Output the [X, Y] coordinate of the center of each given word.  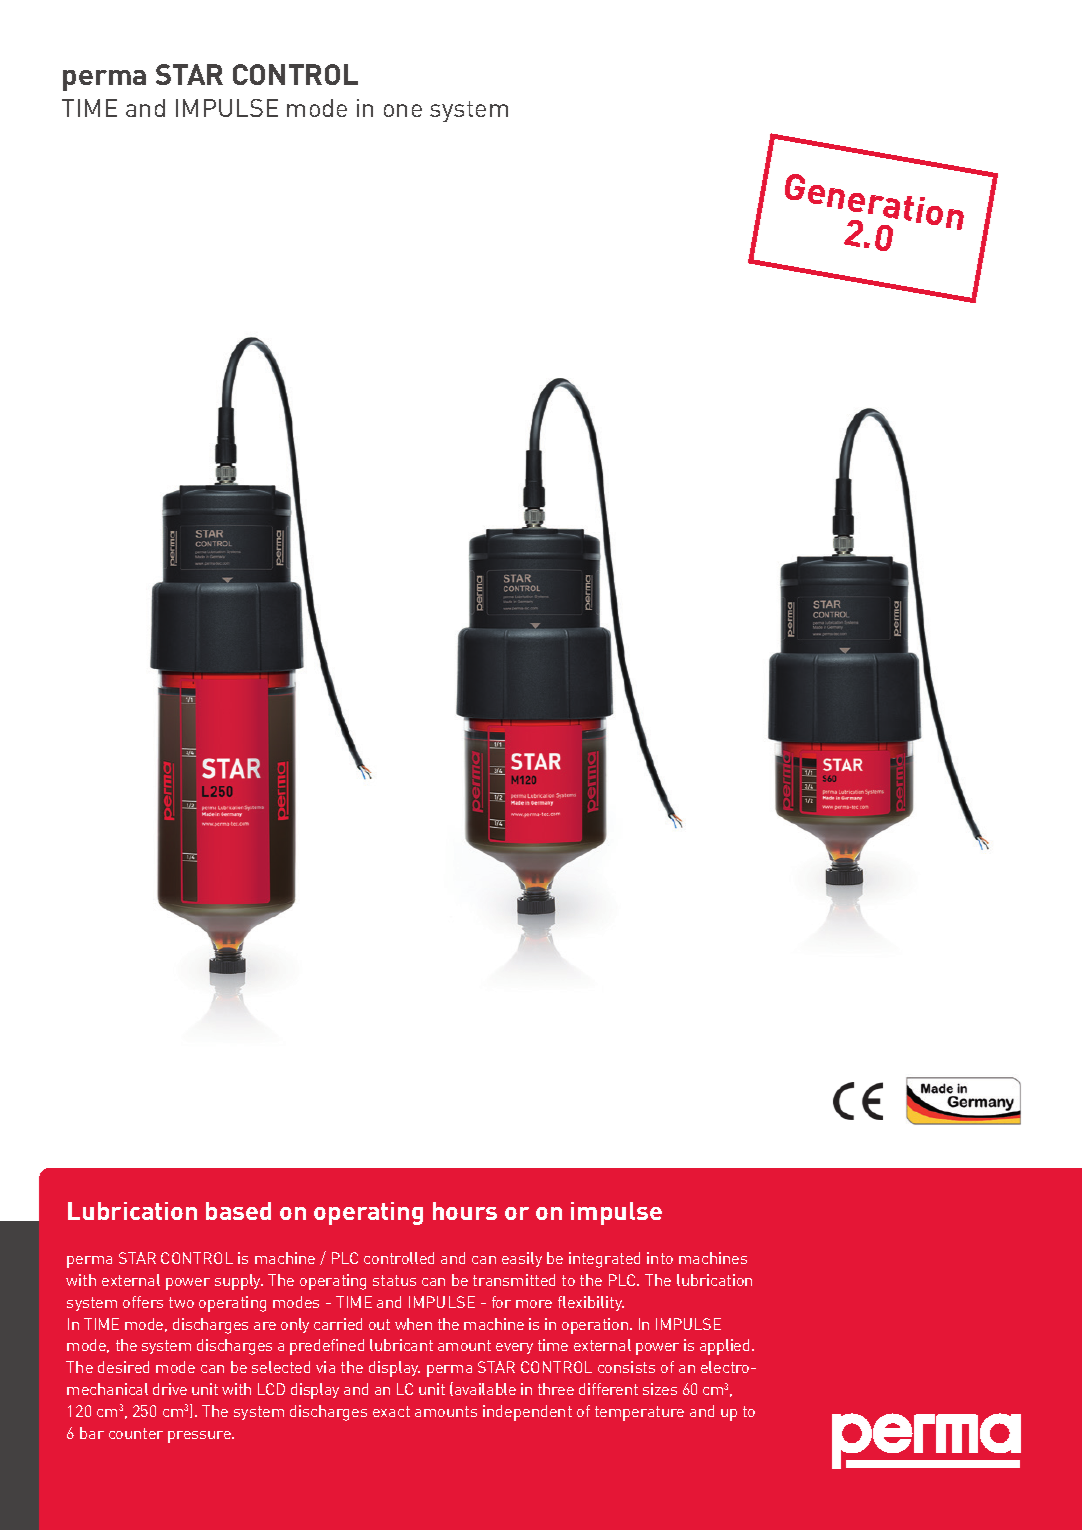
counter [136, 1433]
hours [465, 1211]
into [660, 1258]
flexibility [591, 1303]
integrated [604, 1260]
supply [239, 1282]
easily [522, 1259]
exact [391, 1411]
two [181, 1302]
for [501, 1302]
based [238, 1211]
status [394, 1280]
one [403, 110]
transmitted [514, 1280]
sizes [660, 1389]
